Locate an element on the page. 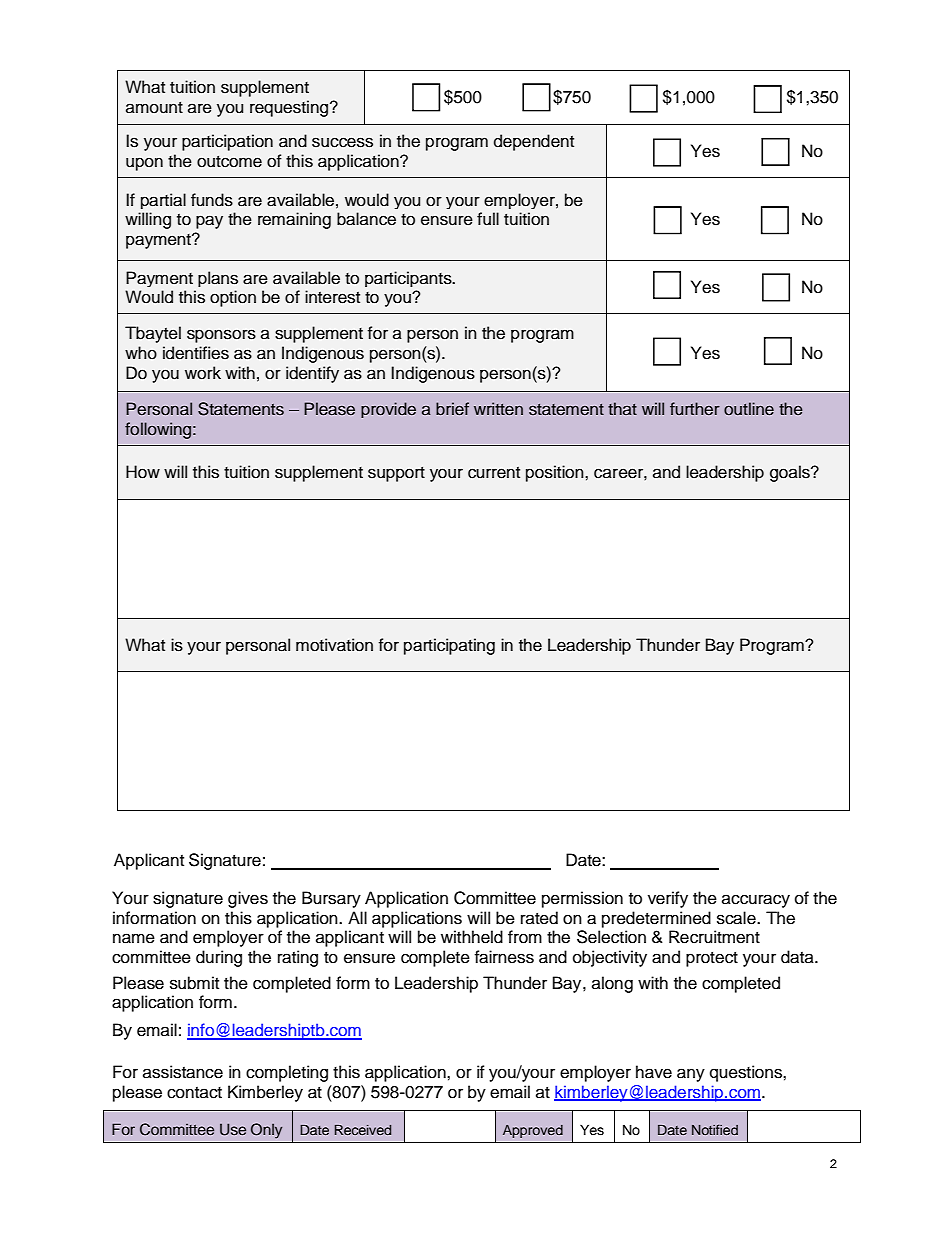  accuracy is located at coordinates (756, 901).
